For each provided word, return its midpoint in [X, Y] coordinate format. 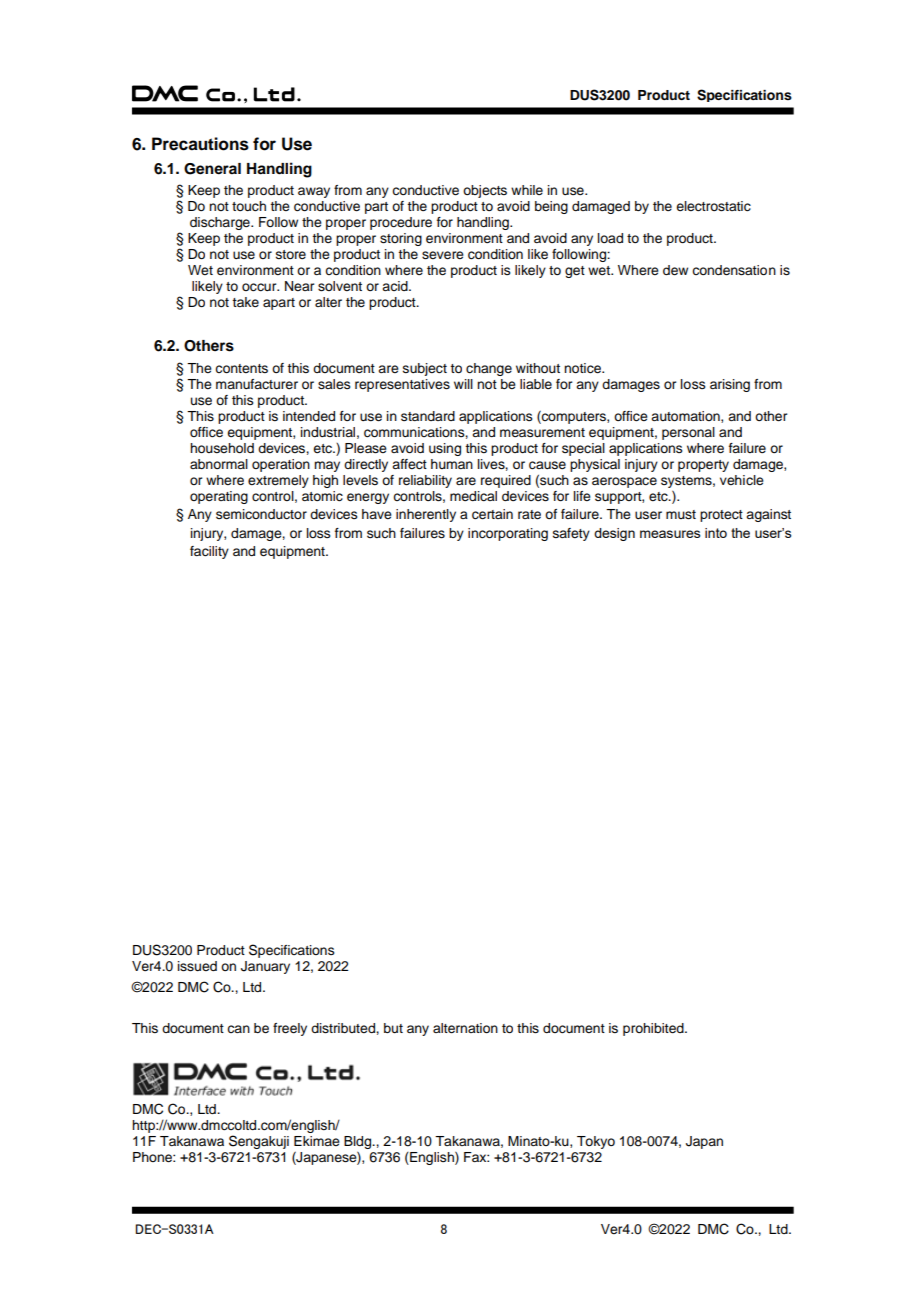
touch [249, 206]
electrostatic [713, 206]
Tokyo [596, 1142]
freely [290, 1029]
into [716, 533]
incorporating [508, 534]
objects [485, 191]
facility [209, 552]
